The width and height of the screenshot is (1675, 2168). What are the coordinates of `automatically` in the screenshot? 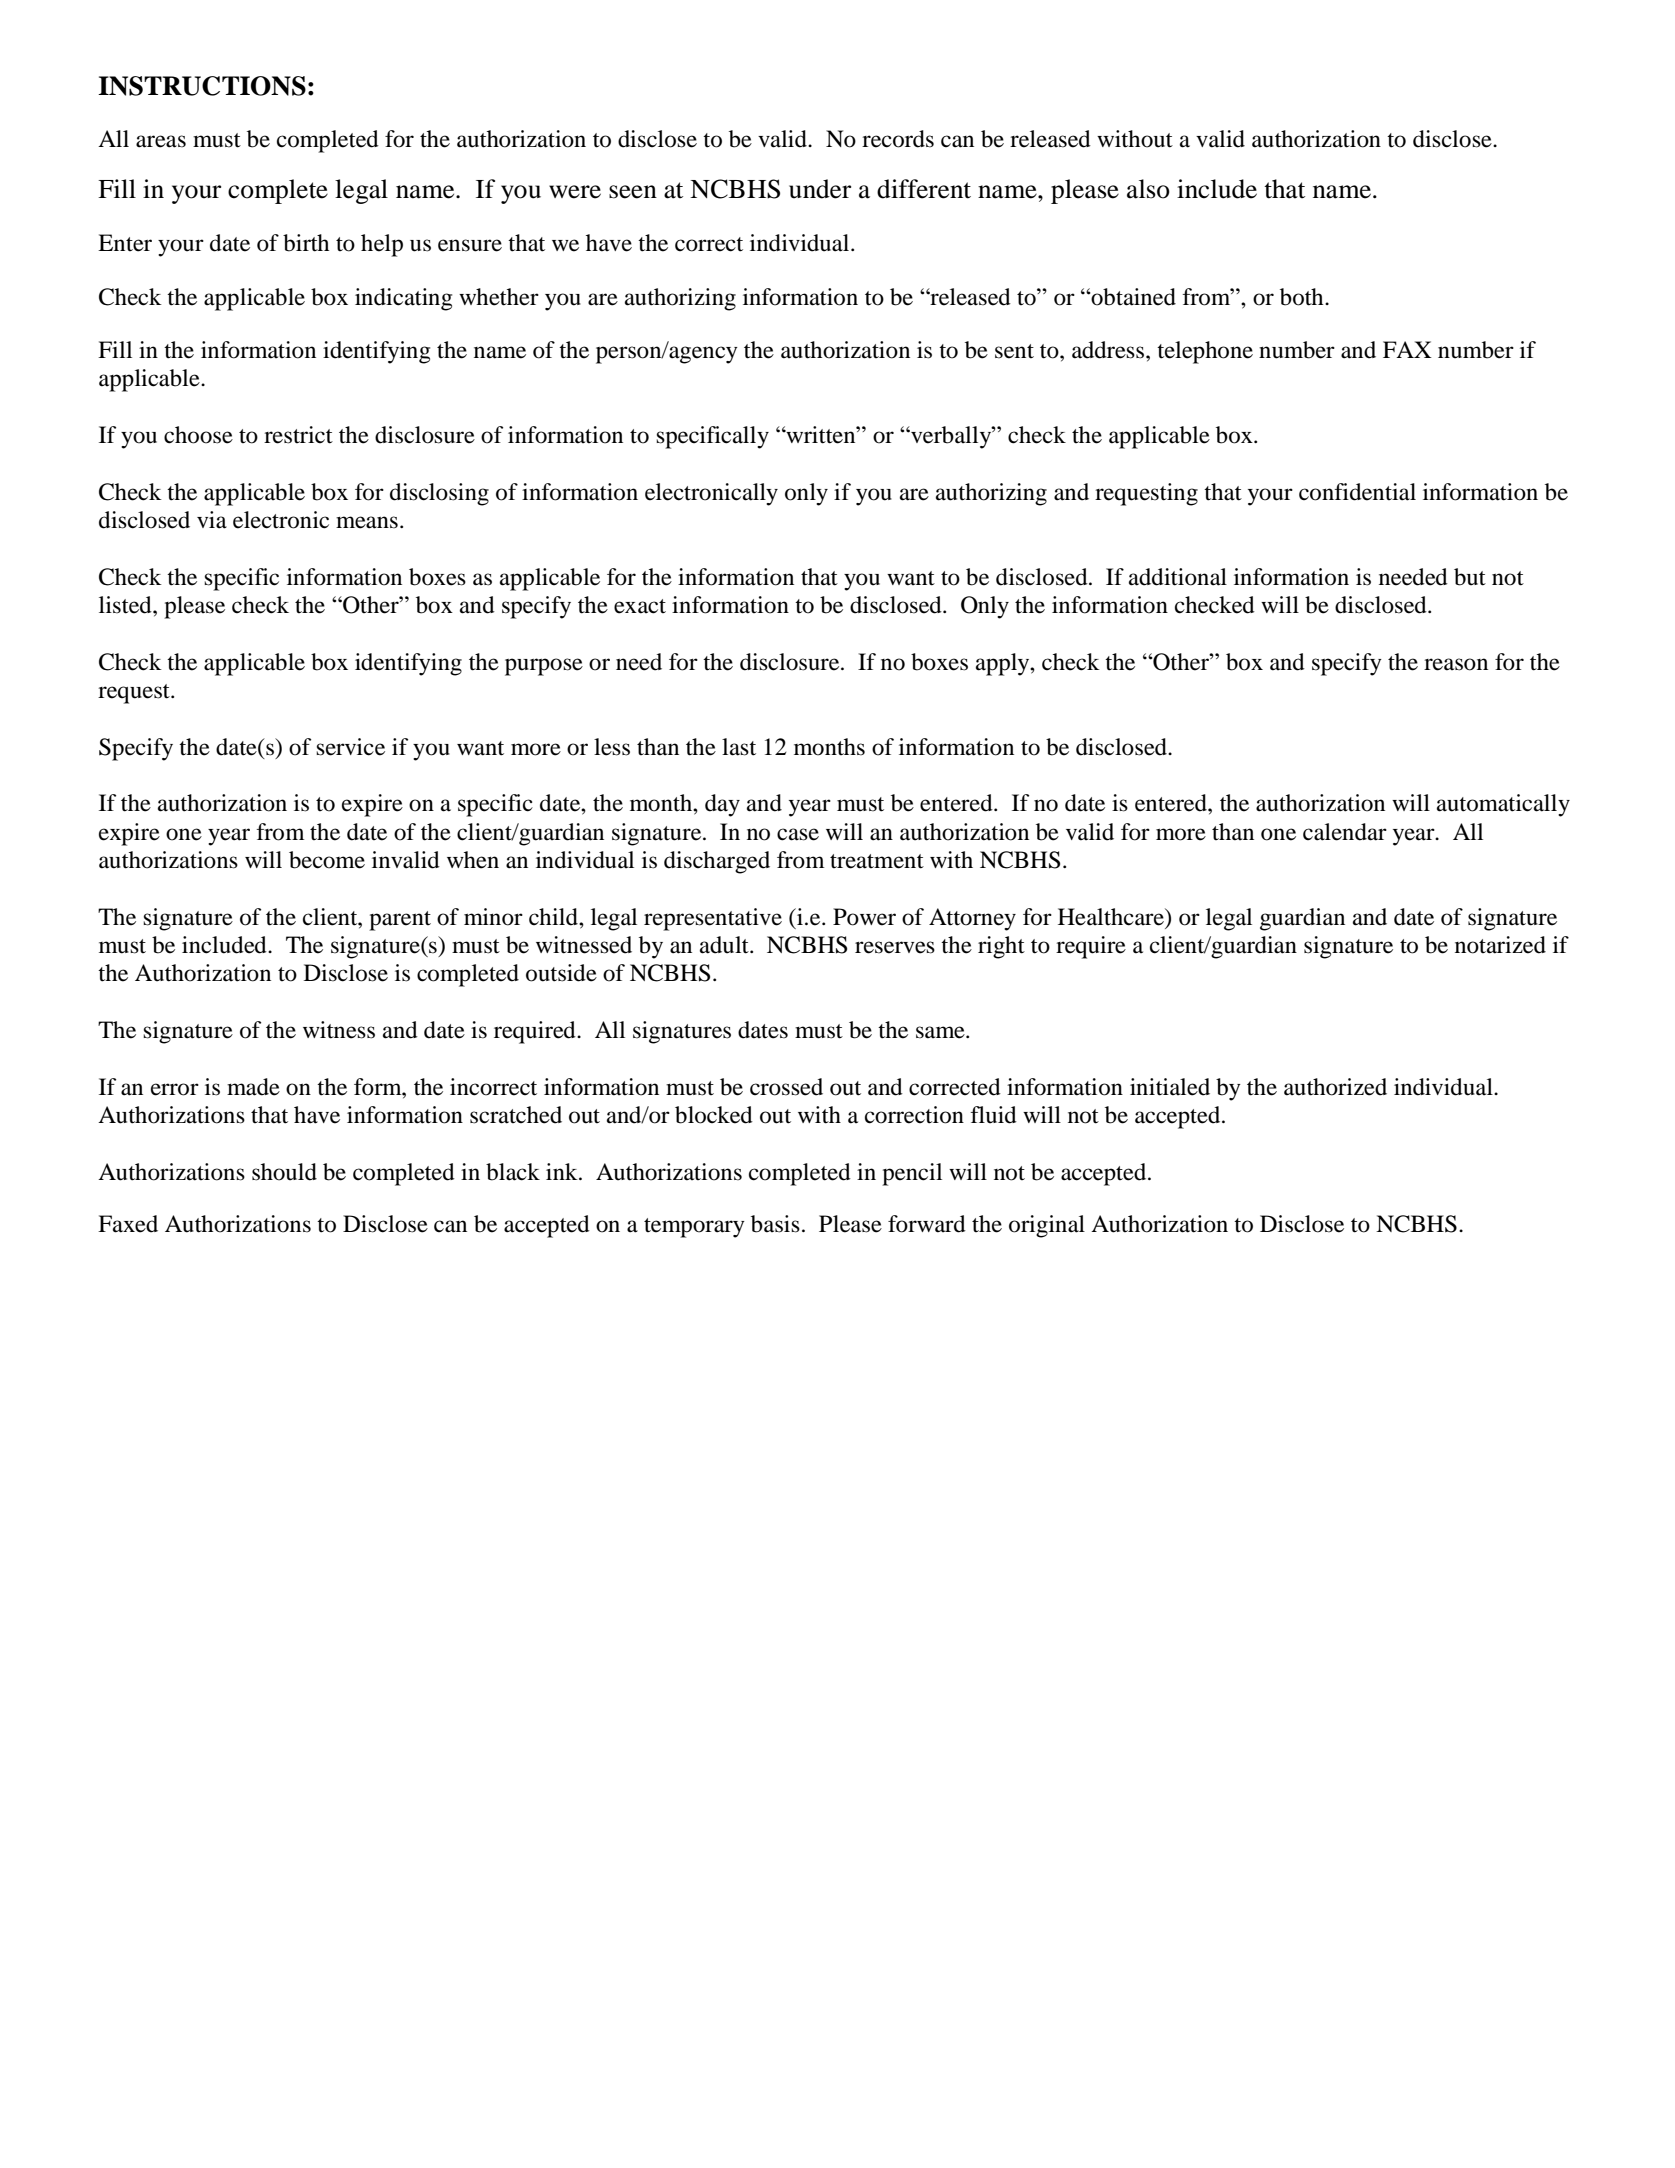 It's located at (1503, 805).
